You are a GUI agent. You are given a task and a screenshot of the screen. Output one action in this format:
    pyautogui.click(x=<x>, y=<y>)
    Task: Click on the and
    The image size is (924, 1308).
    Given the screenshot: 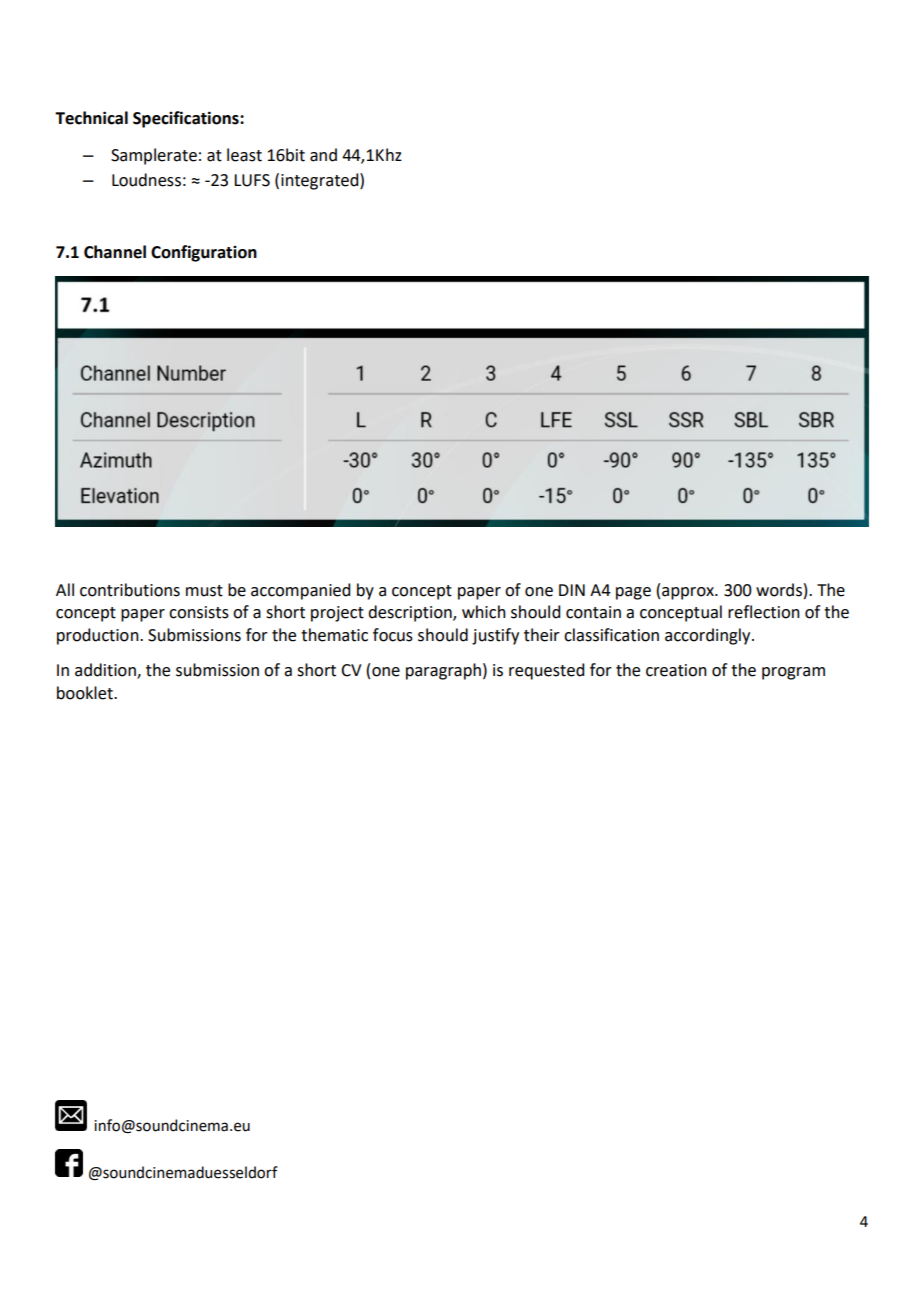 What is the action you would take?
    pyautogui.click(x=323, y=155)
